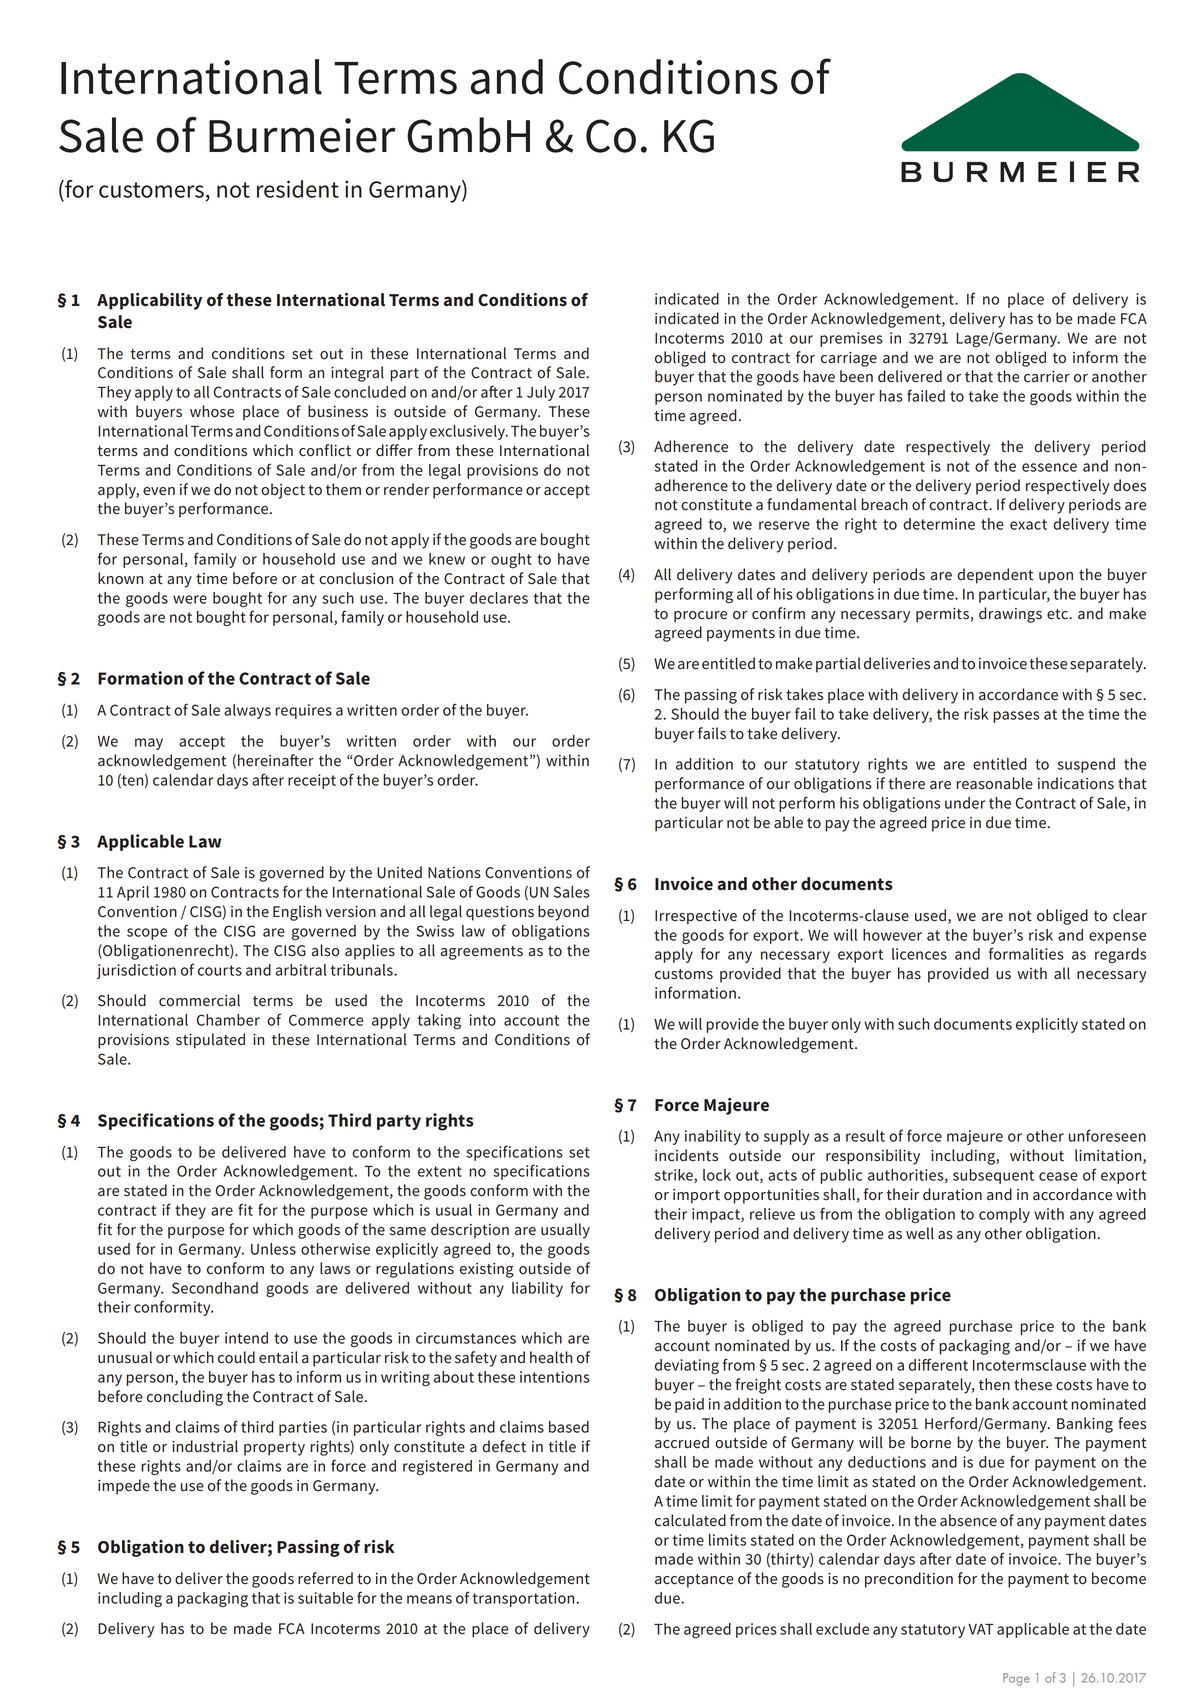 This image has width=1204, height=1703. What do you see at coordinates (325, 1578) in the image?
I see `referred` at bounding box center [325, 1578].
